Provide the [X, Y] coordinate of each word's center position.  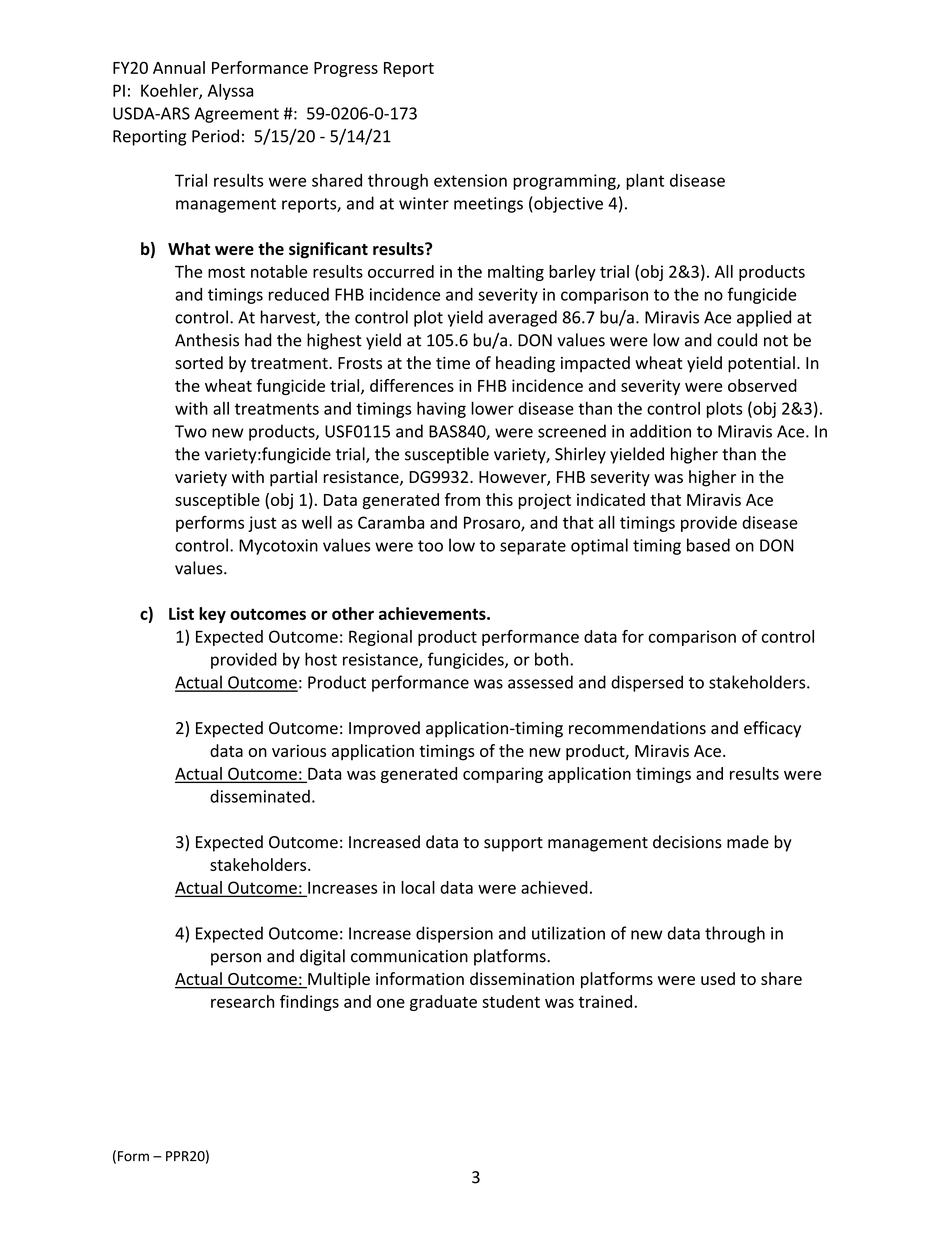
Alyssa [230, 92]
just [262, 524]
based [708, 545]
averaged [523, 318]
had [258, 340]
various [299, 751]
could [737, 340]
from [462, 499]
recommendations [637, 728]
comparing [503, 775]
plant [645, 182]
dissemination [522, 978]
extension [470, 180]
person [236, 959]
